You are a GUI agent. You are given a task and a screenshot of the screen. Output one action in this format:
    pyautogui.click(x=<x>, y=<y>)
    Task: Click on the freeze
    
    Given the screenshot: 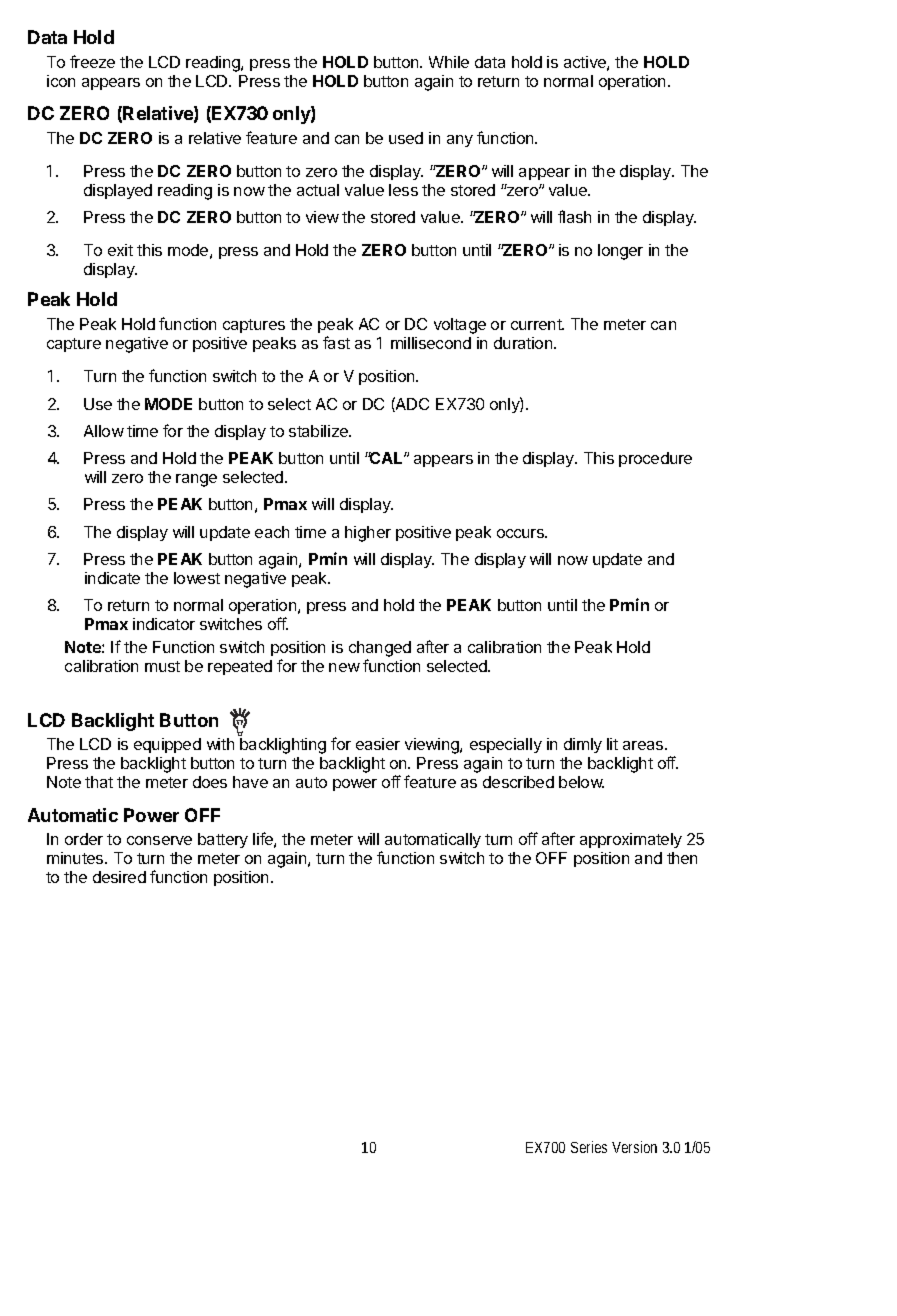 What is the action you would take?
    pyautogui.click(x=92, y=61)
